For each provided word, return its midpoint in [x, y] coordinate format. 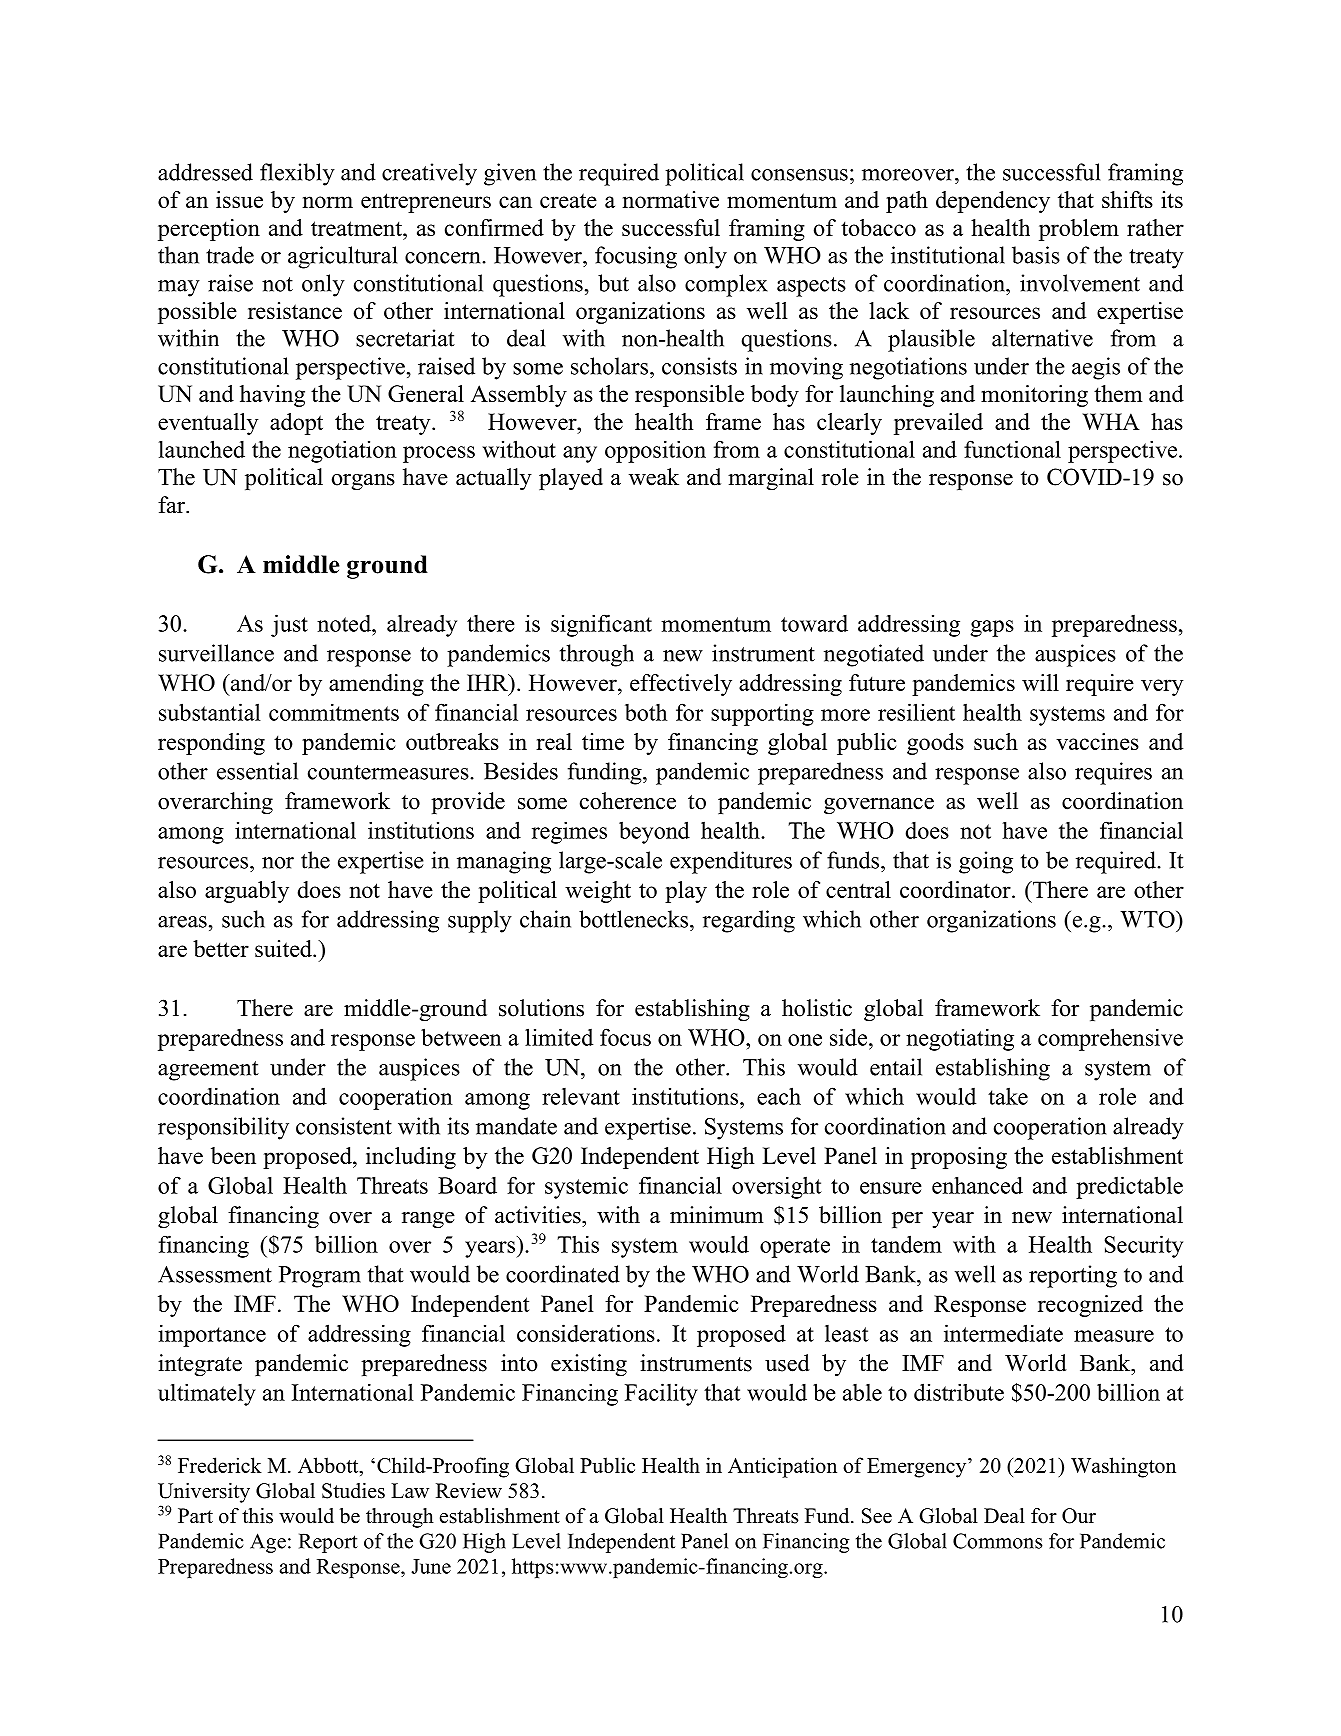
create [568, 200]
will [1040, 682]
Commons [998, 1541]
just [289, 625]
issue [239, 199]
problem [1079, 230]
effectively [681, 685]
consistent [344, 1126]
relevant [581, 1096]
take [1008, 1096]
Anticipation [782, 1467]
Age [268, 1543]
